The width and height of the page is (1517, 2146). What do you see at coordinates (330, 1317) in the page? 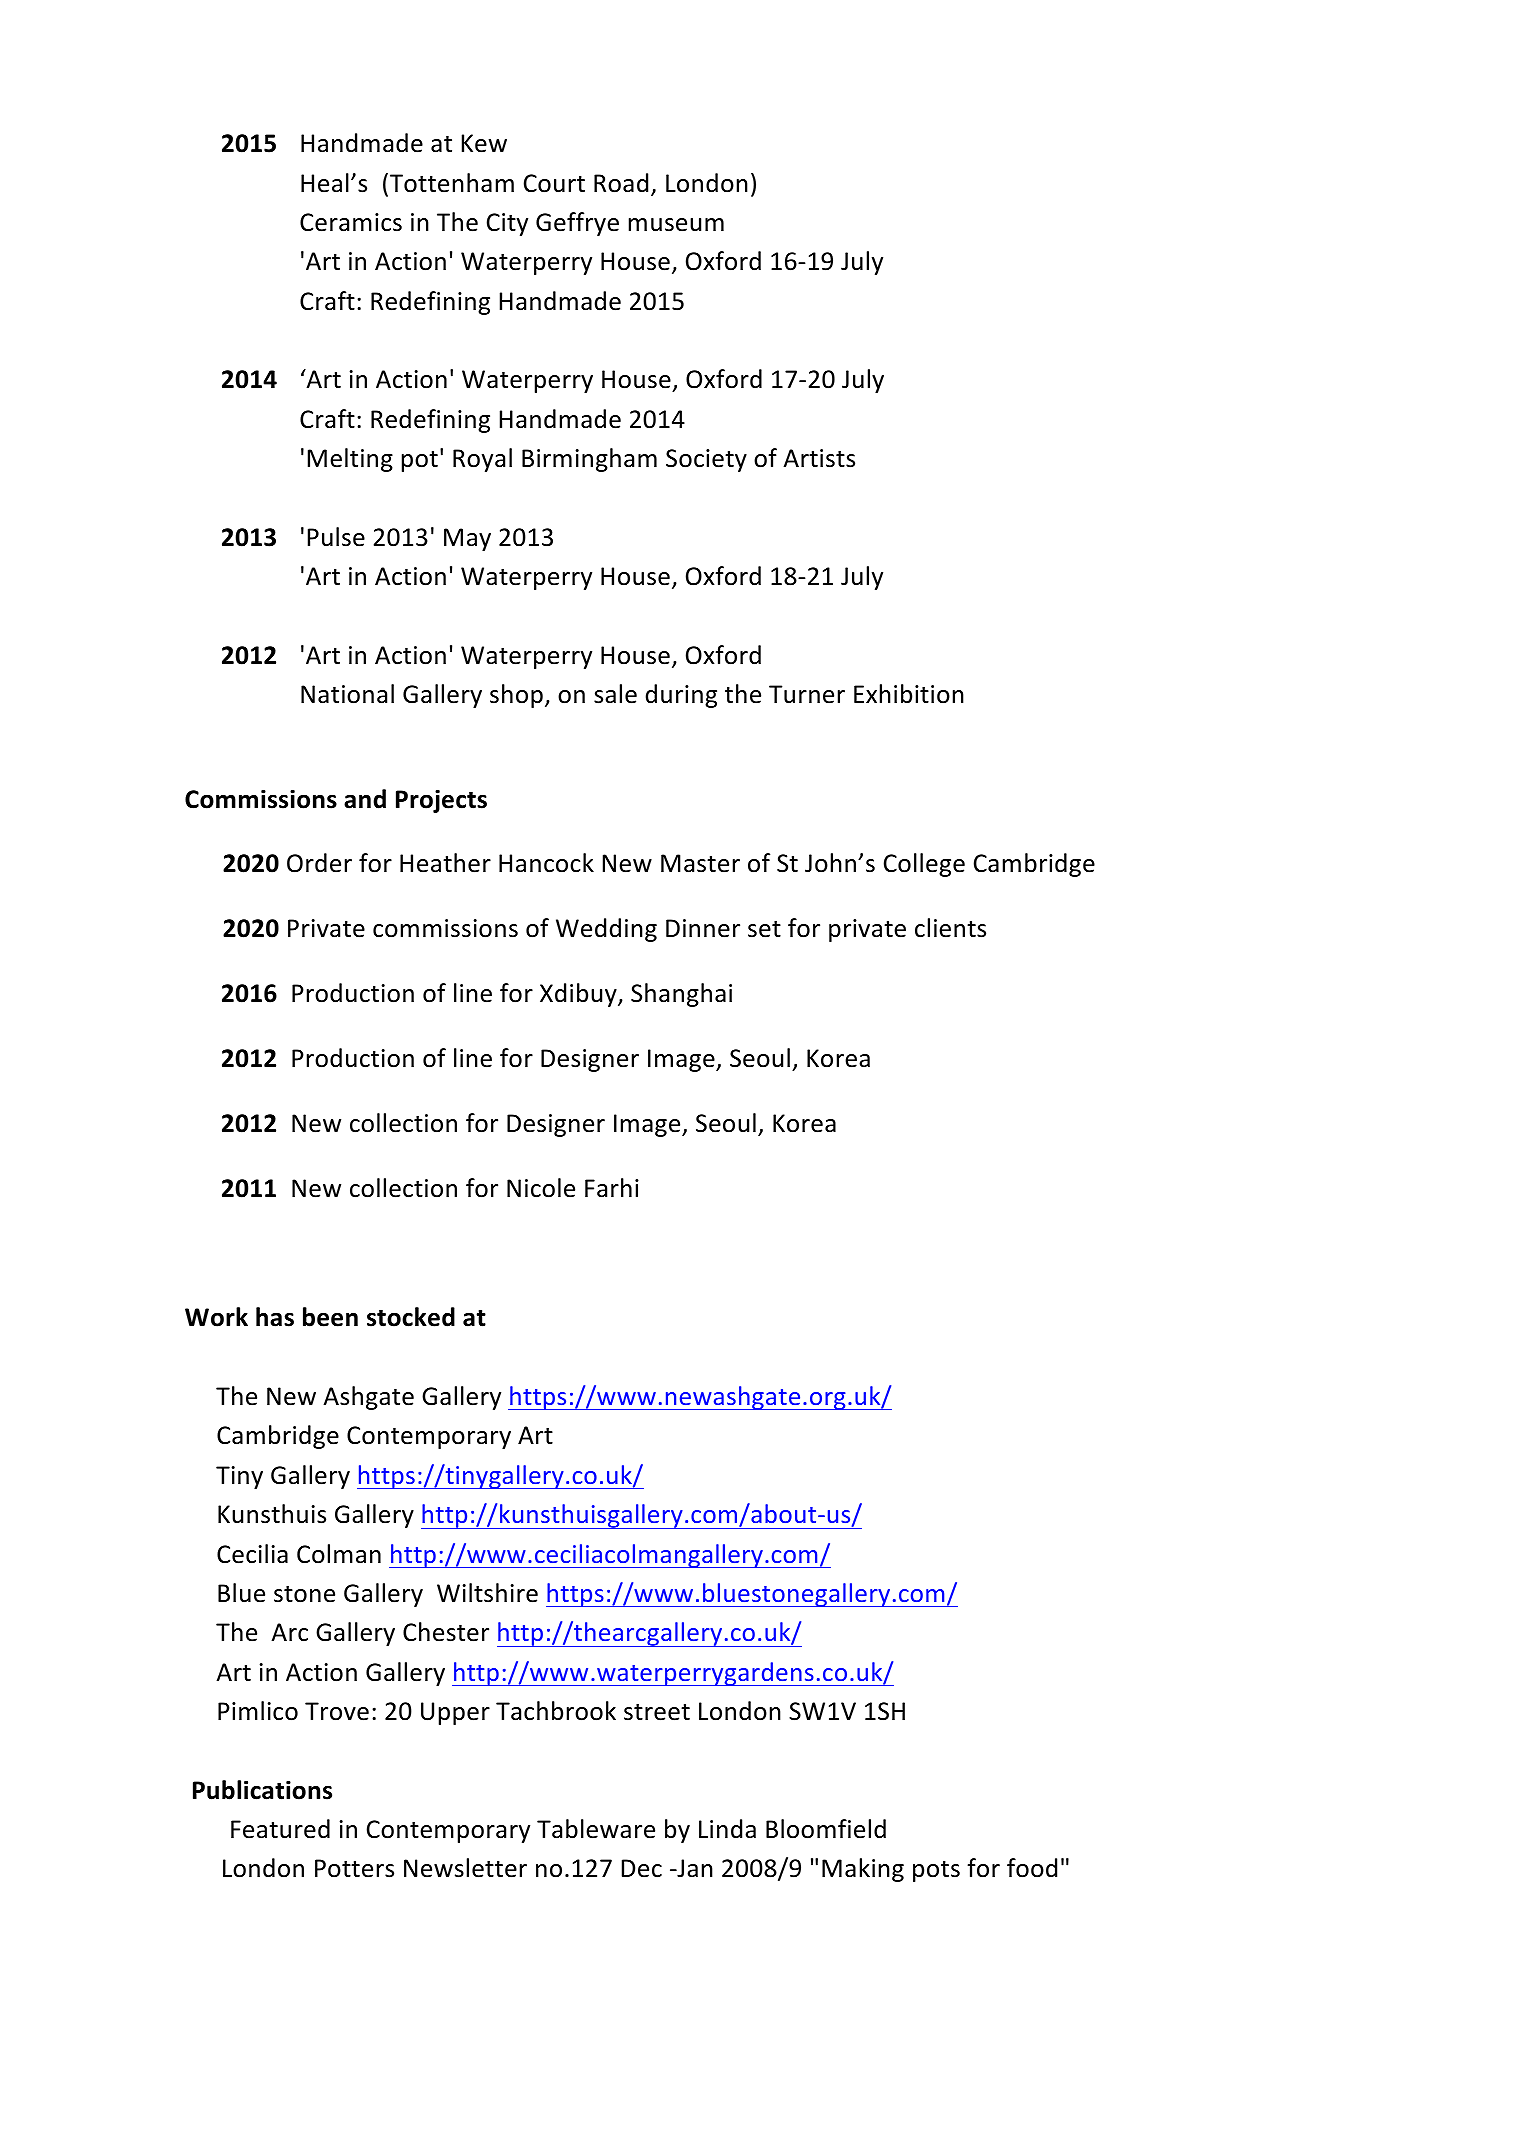
I see `been` at bounding box center [330, 1317].
